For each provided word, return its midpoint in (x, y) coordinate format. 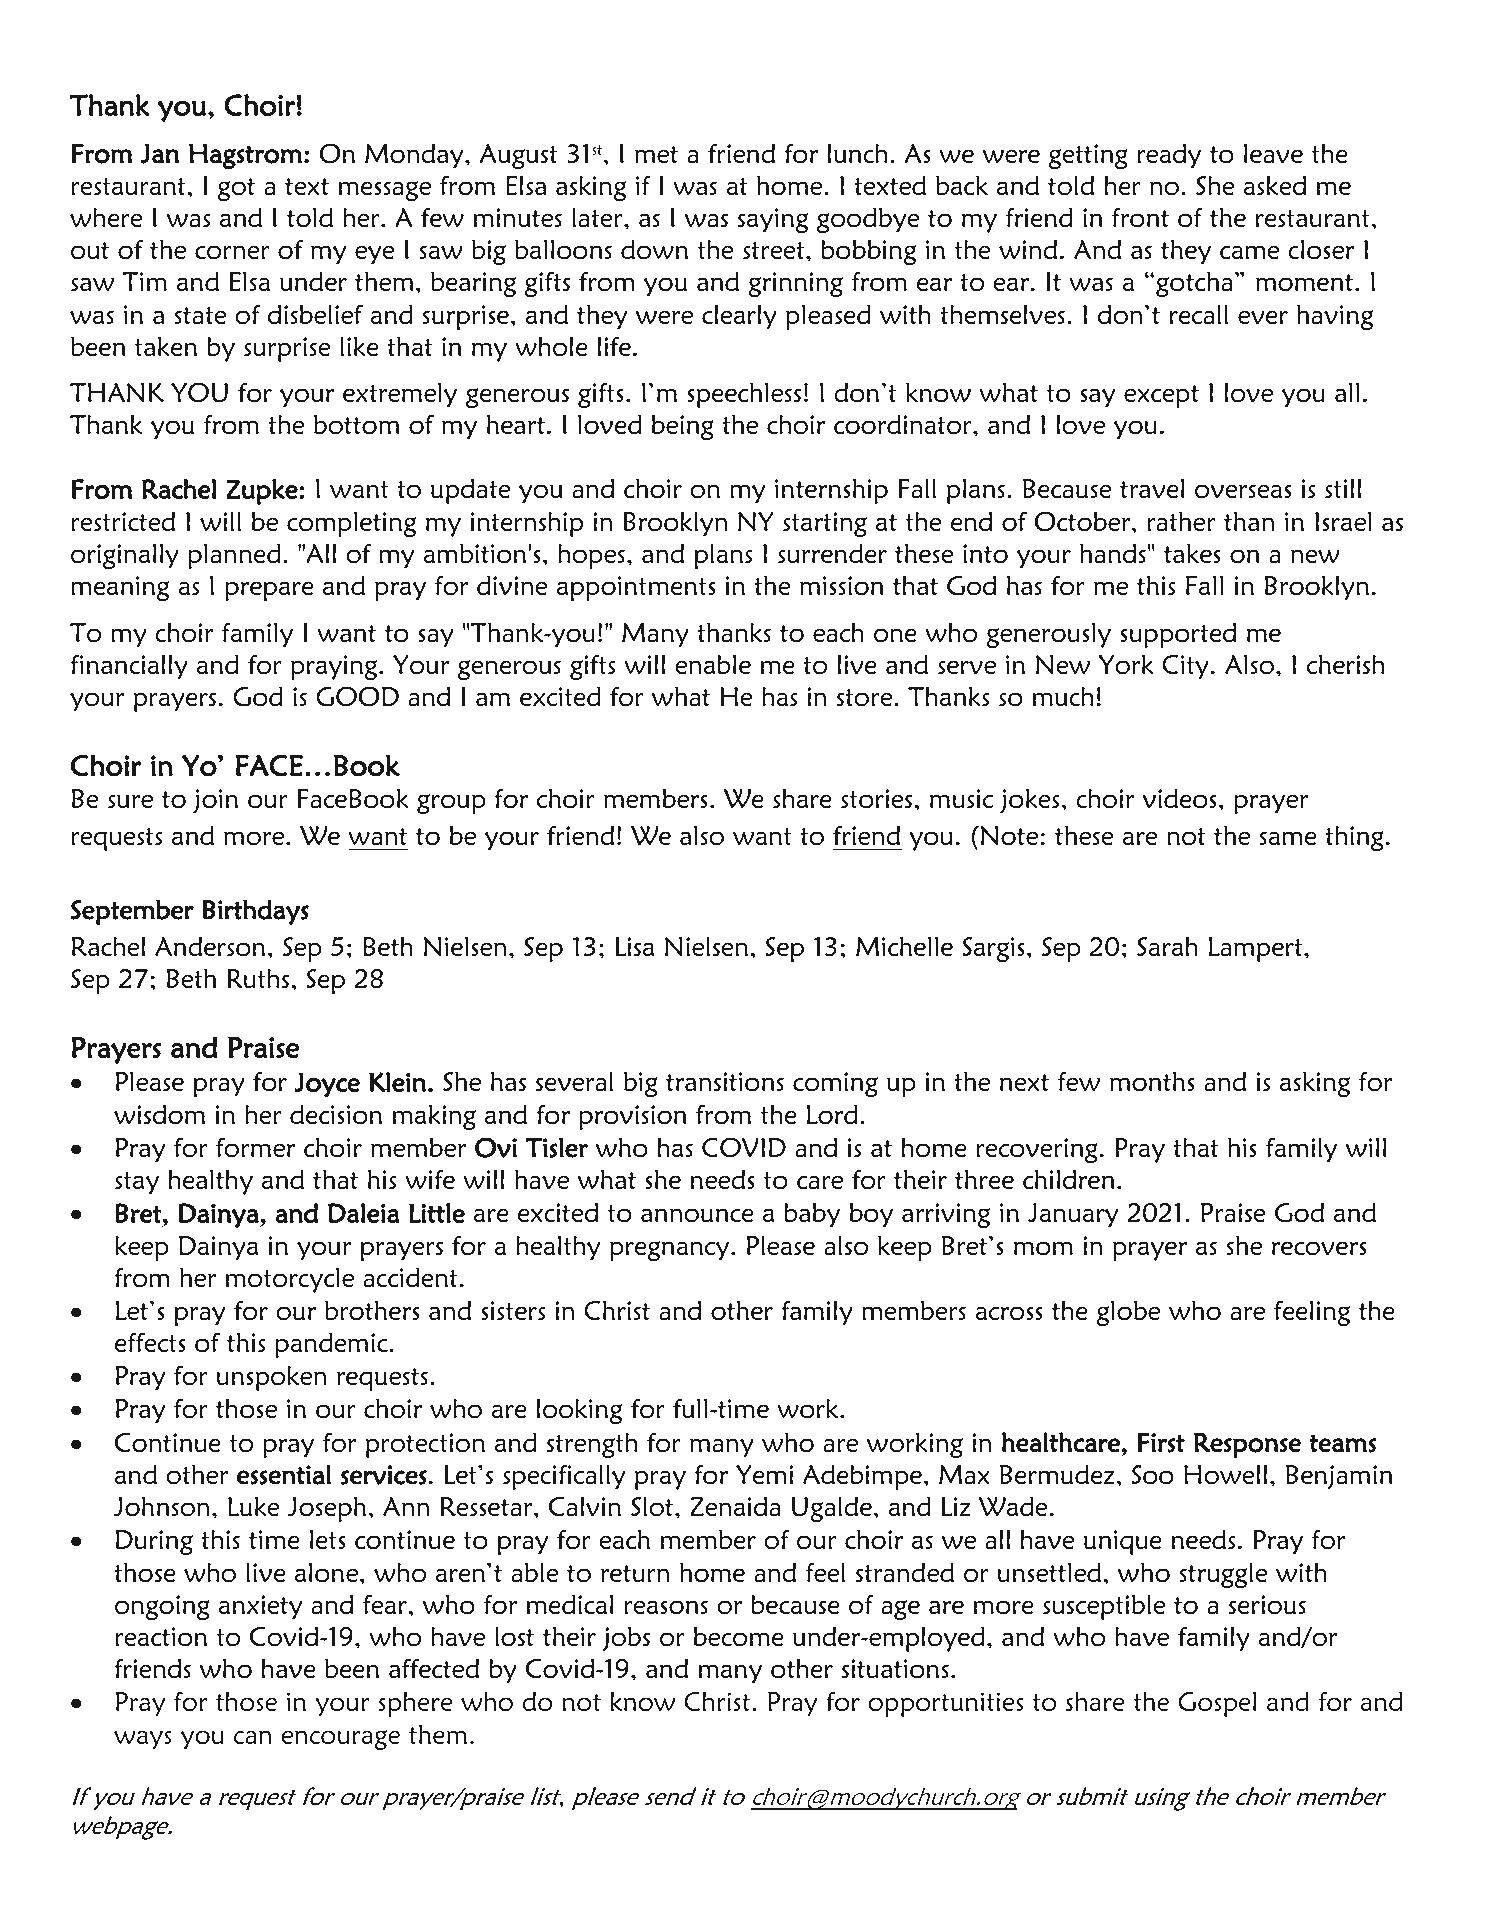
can (253, 1737)
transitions (725, 1082)
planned (234, 556)
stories (878, 799)
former (255, 1147)
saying (773, 220)
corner (232, 252)
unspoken (272, 1378)
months (1152, 1081)
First (1161, 1442)
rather (1181, 521)
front (1140, 217)
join (215, 801)
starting (825, 524)
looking (579, 1411)
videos (1179, 798)
